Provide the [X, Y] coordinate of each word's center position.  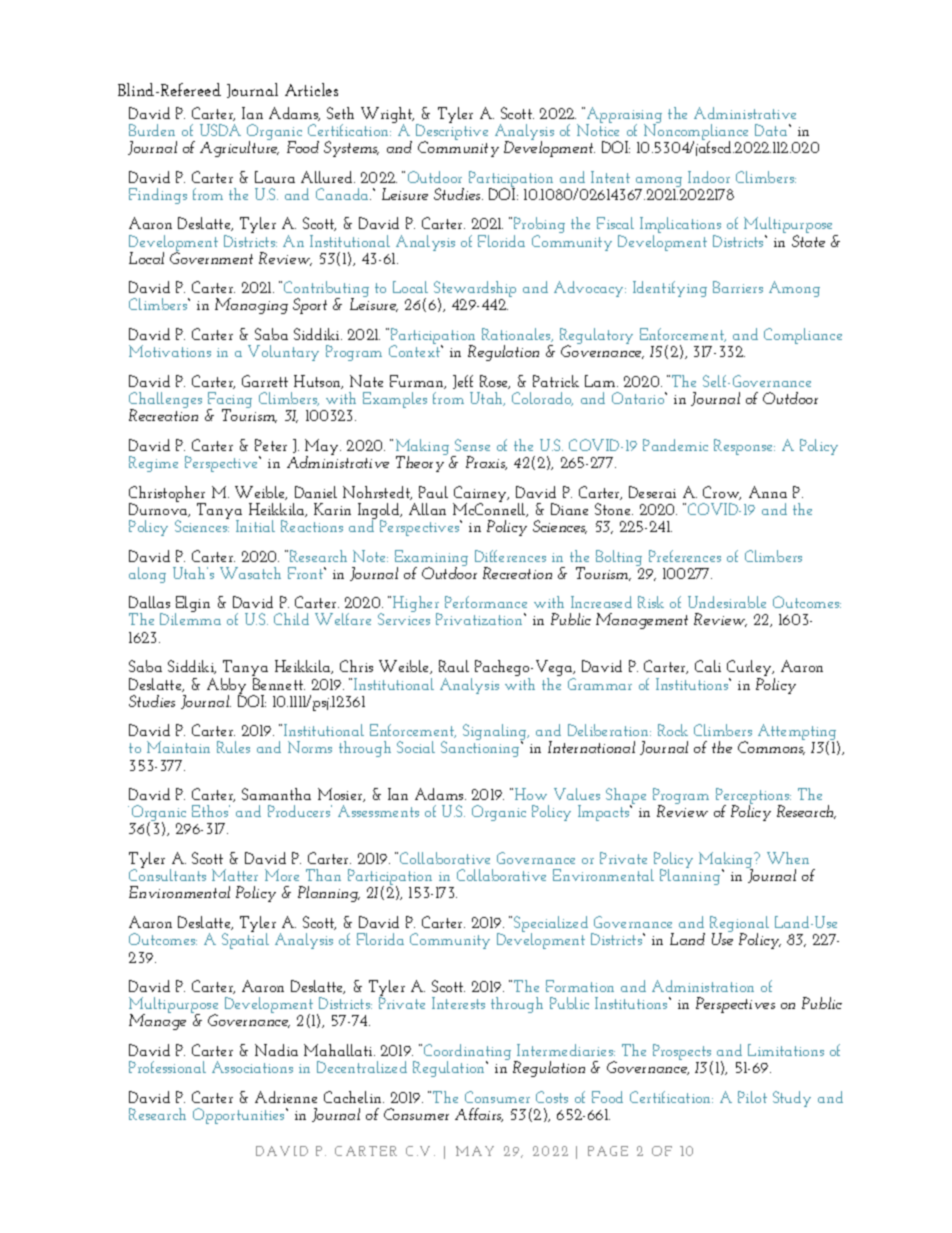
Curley [750, 669]
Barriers [738, 287]
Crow [722, 493]
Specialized [551, 925]
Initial [255, 526]
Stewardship [475, 290]
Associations [252, 1067]
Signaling [496, 733]
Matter [235, 875]
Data [772, 130]
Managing [251, 306]
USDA [220, 130]
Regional [739, 925]
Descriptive [452, 132]
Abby [226, 687]
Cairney [481, 495]
